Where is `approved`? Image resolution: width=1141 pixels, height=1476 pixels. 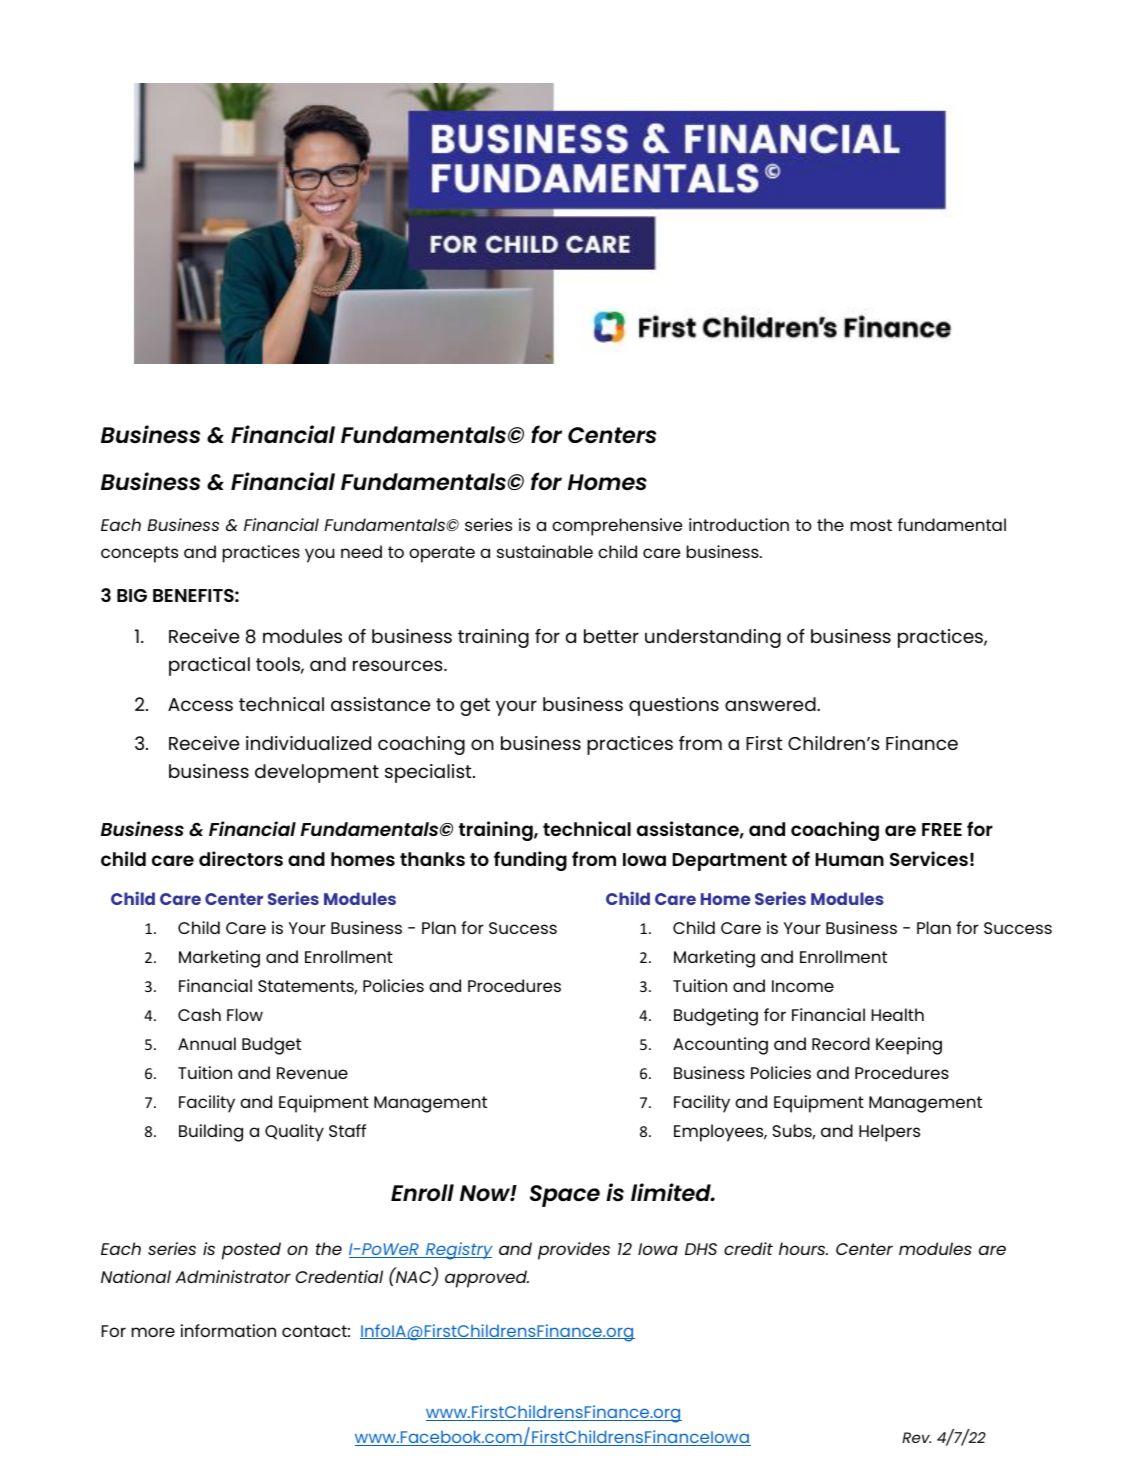
approved is located at coordinates (487, 1279).
